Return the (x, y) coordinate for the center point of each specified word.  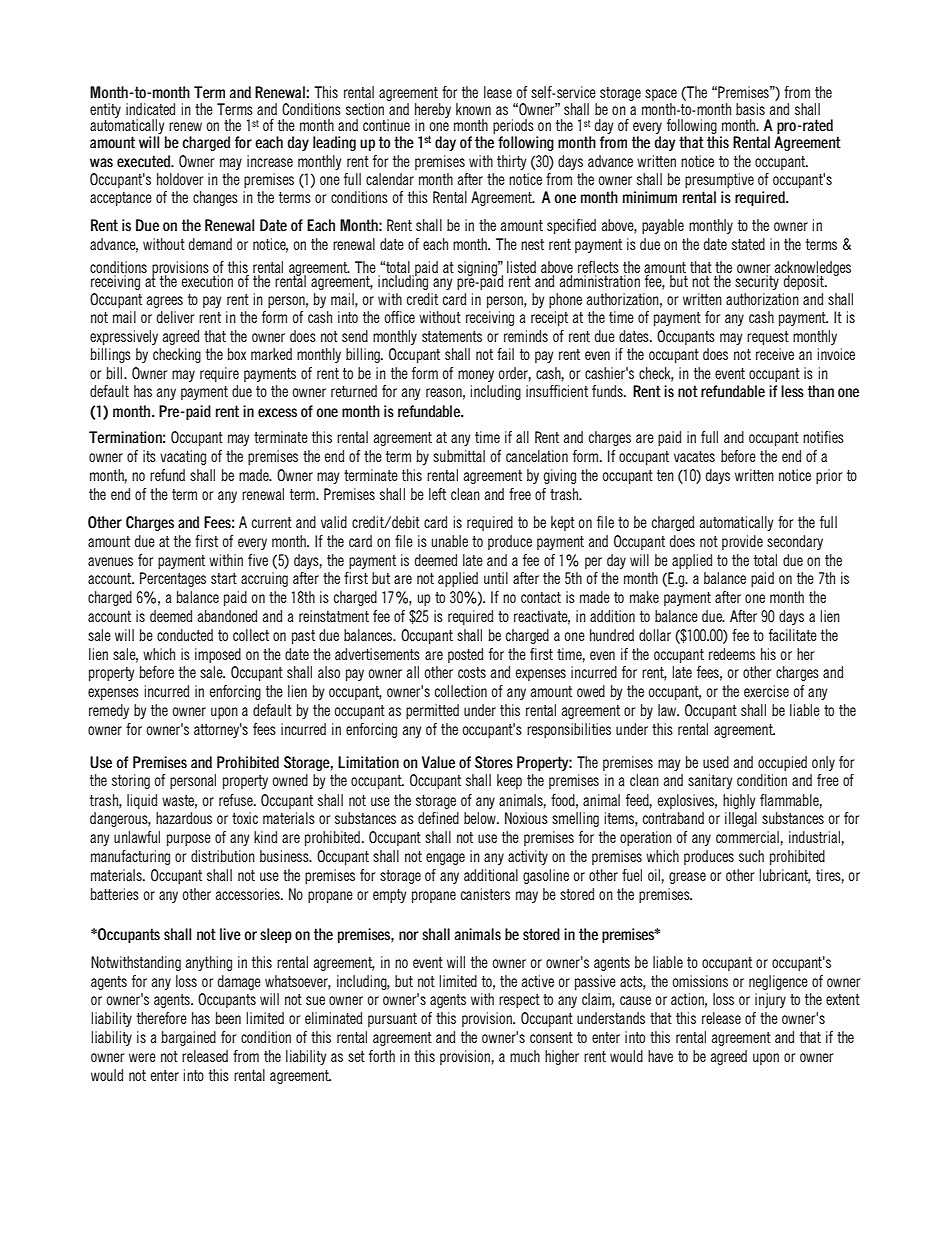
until (496, 578)
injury (770, 1000)
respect (519, 1001)
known (473, 109)
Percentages (173, 579)
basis (750, 109)
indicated (150, 109)
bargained (188, 1038)
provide (742, 542)
